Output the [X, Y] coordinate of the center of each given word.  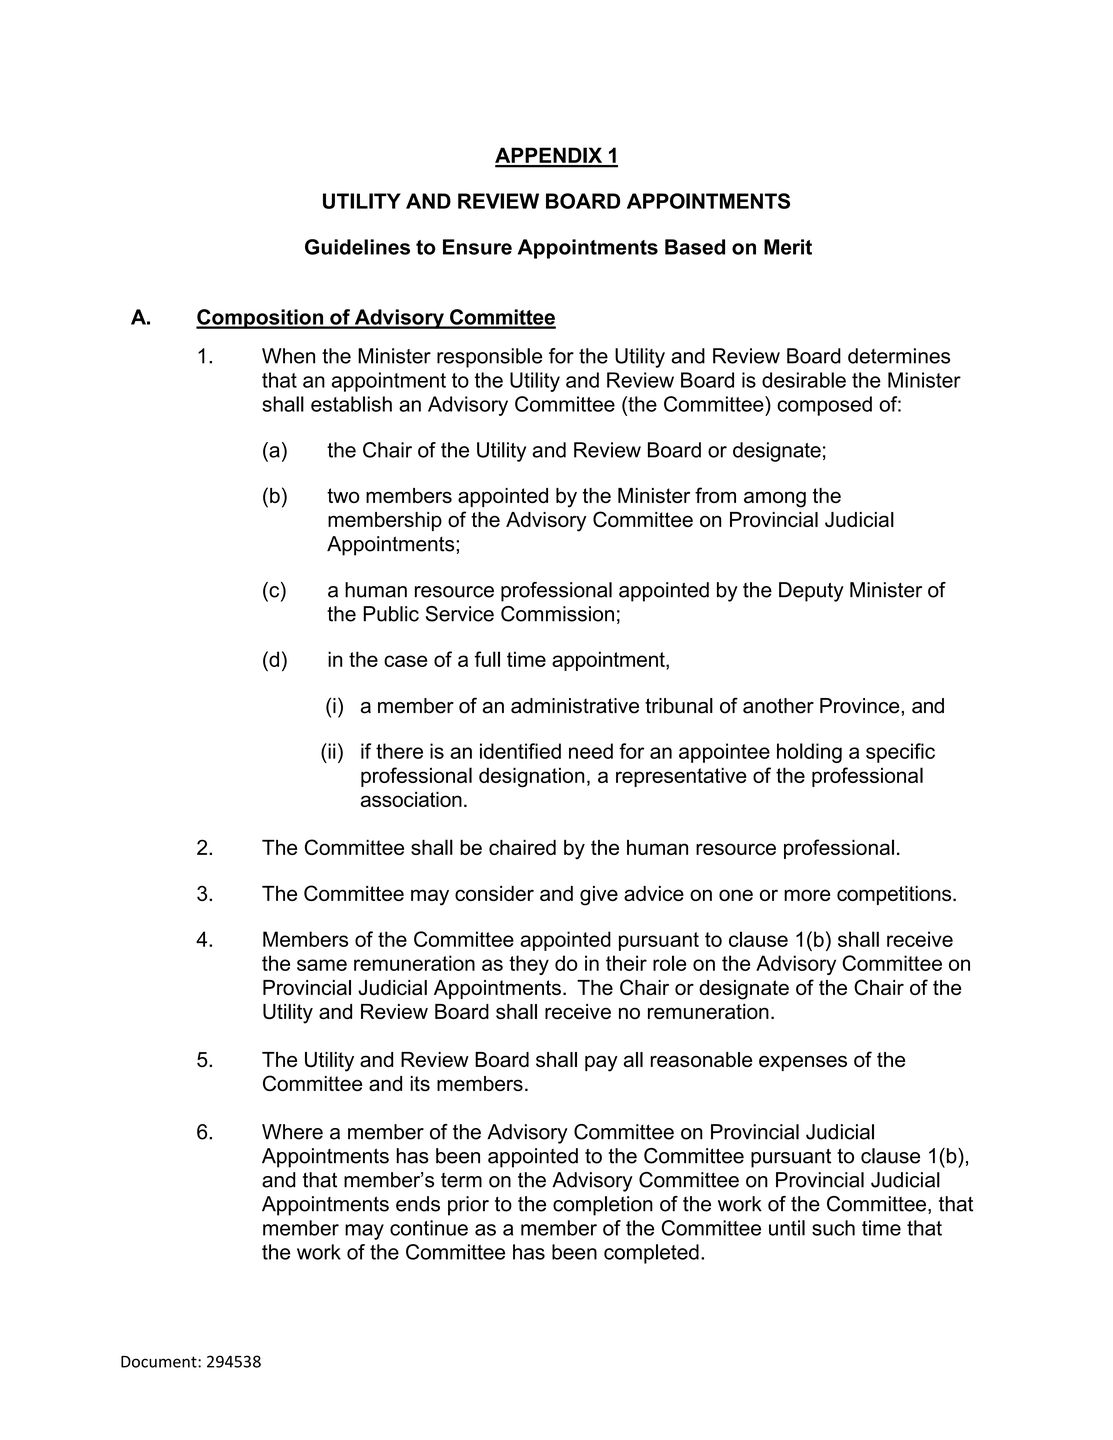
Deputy [811, 592]
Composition [261, 319]
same [322, 965]
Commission [557, 614]
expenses [803, 1063]
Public [391, 614]
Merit [788, 247]
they [529, 965]
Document [160, 1362]
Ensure [477, 247]
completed [651, 1254]
